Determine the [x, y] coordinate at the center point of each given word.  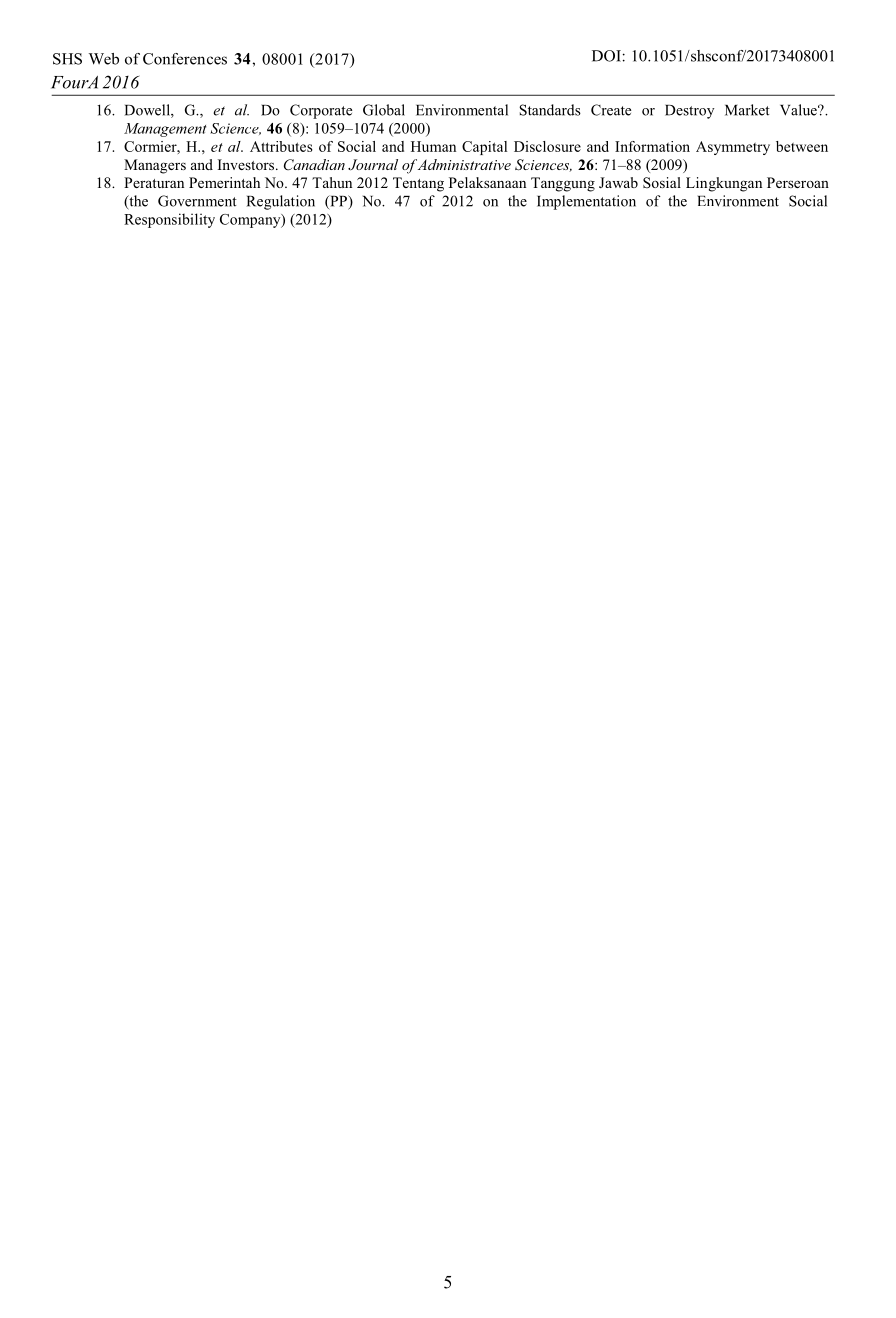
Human [433, 146]
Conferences [185, 59]
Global [384, 110]
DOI [606, 56]
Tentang [418, 184]
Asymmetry [733, 148]
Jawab [618, 182]
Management [165, 130]
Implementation [586, 202]
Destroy [690, 112]
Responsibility [169, 220]
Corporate [321, 111]
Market [747, 110]
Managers [155, 166]
